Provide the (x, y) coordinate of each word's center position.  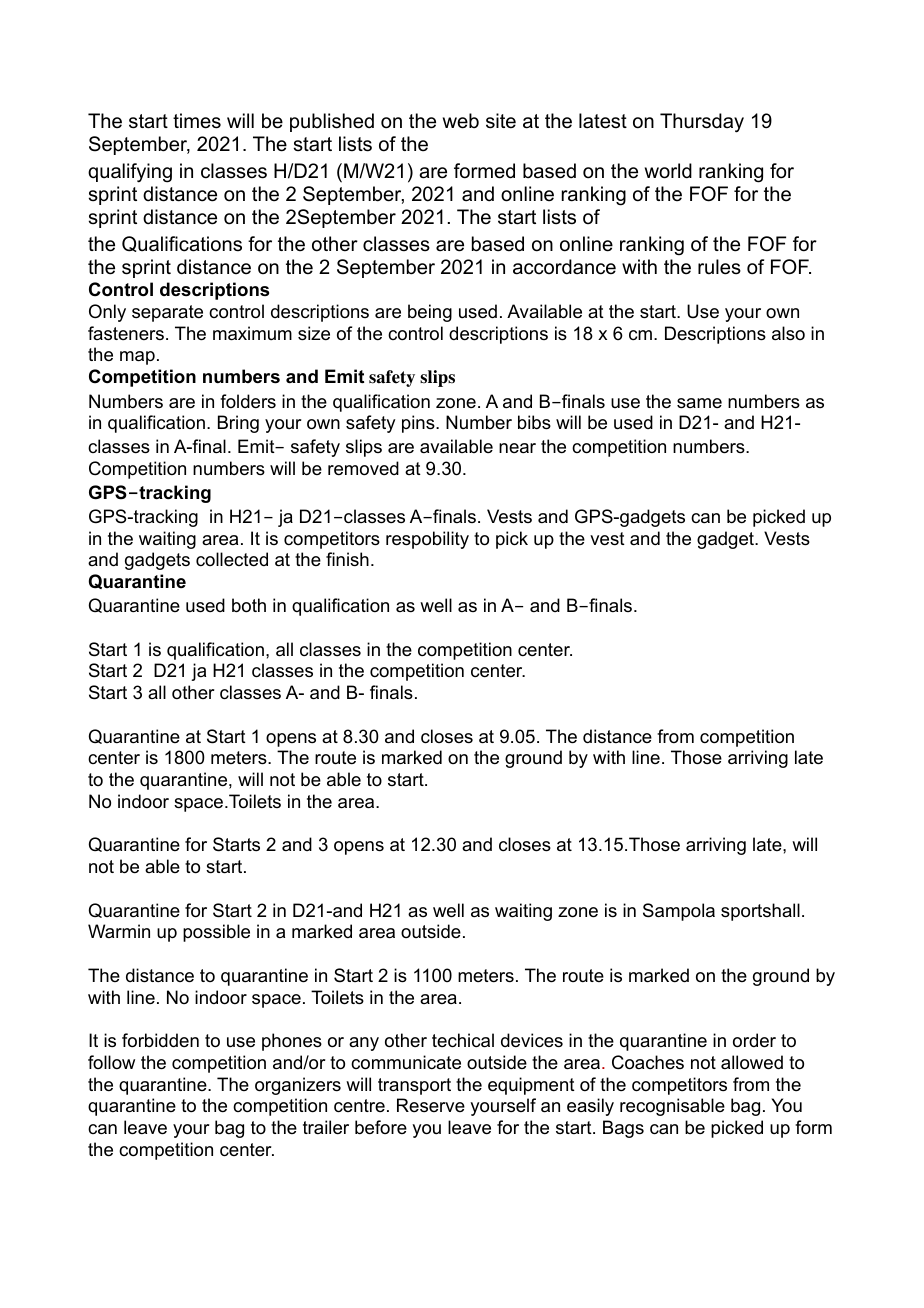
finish (347, 559)
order (754, 1040)
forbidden (160, 1040)
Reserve (431, 1105)
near (517, 448)
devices (532, 1040)
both (249, 605)
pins (419, 424)
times (197, 121)
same (699, 403)
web (461, 121)
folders (248, 401)
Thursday (702, 123)
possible (216, 933)
